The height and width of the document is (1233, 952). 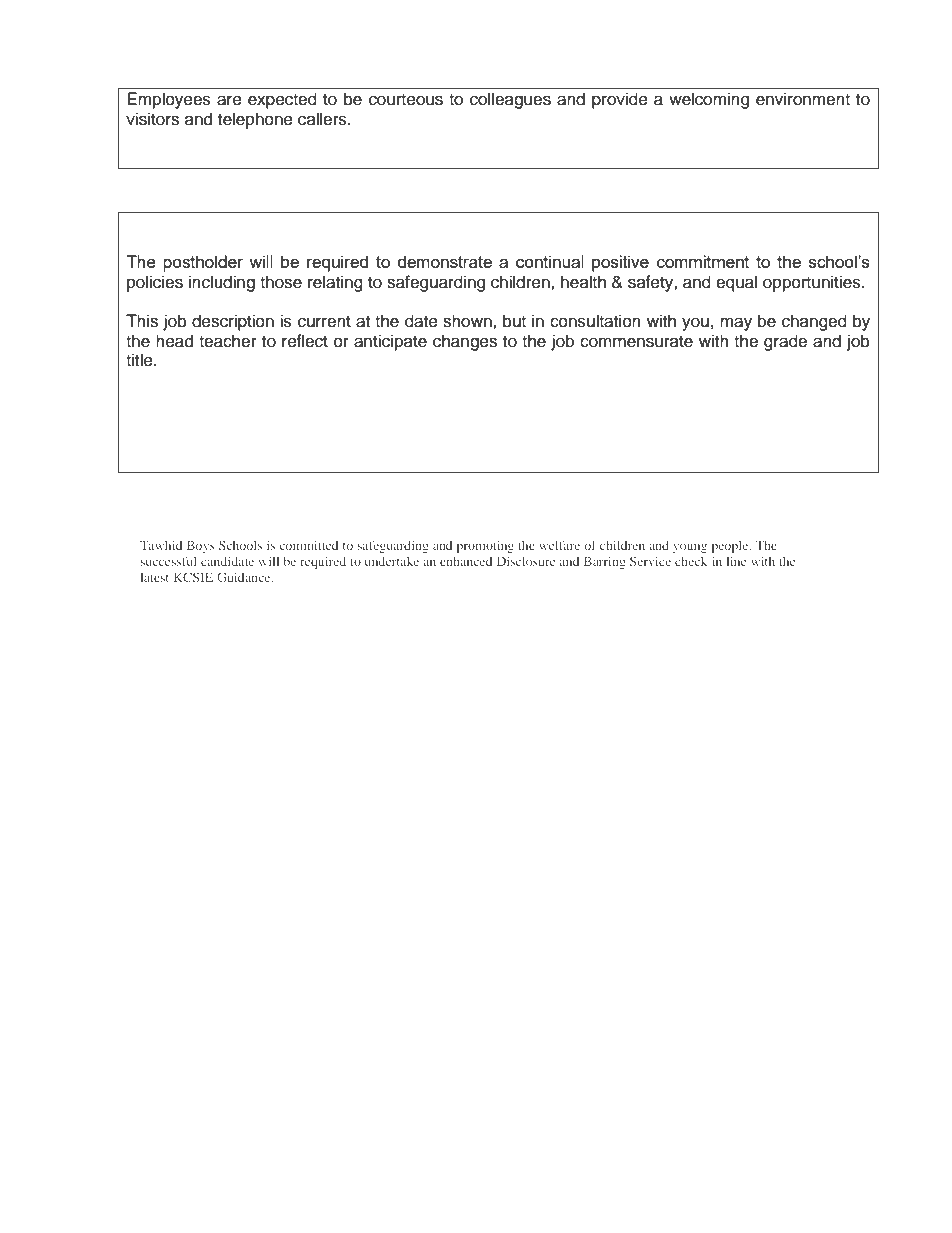 What do you see at coordinates (222, 283) in the document?
I see `including` at bounding box center [222, 283].
